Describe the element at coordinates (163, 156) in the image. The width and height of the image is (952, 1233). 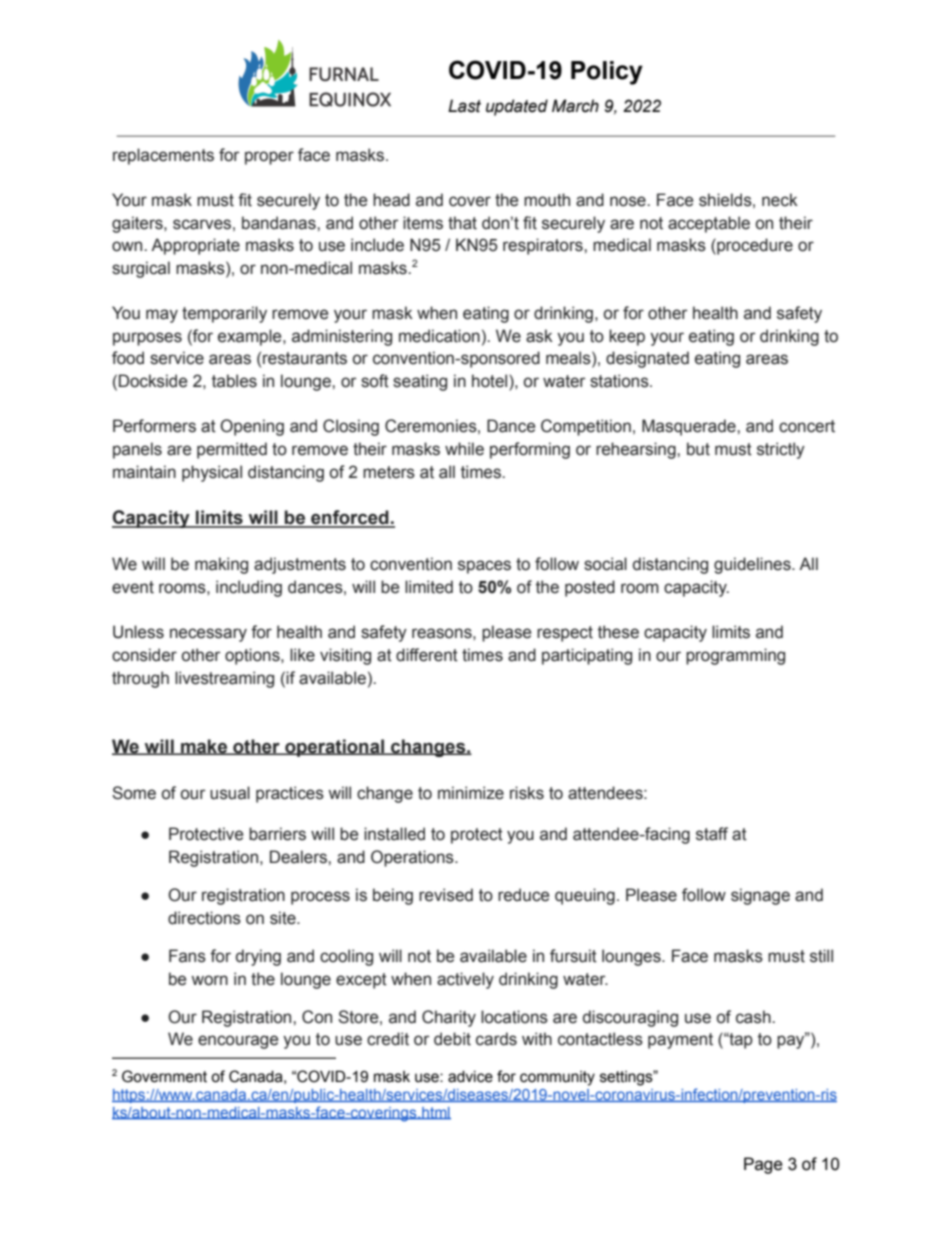
I see `replacements` at that location.
